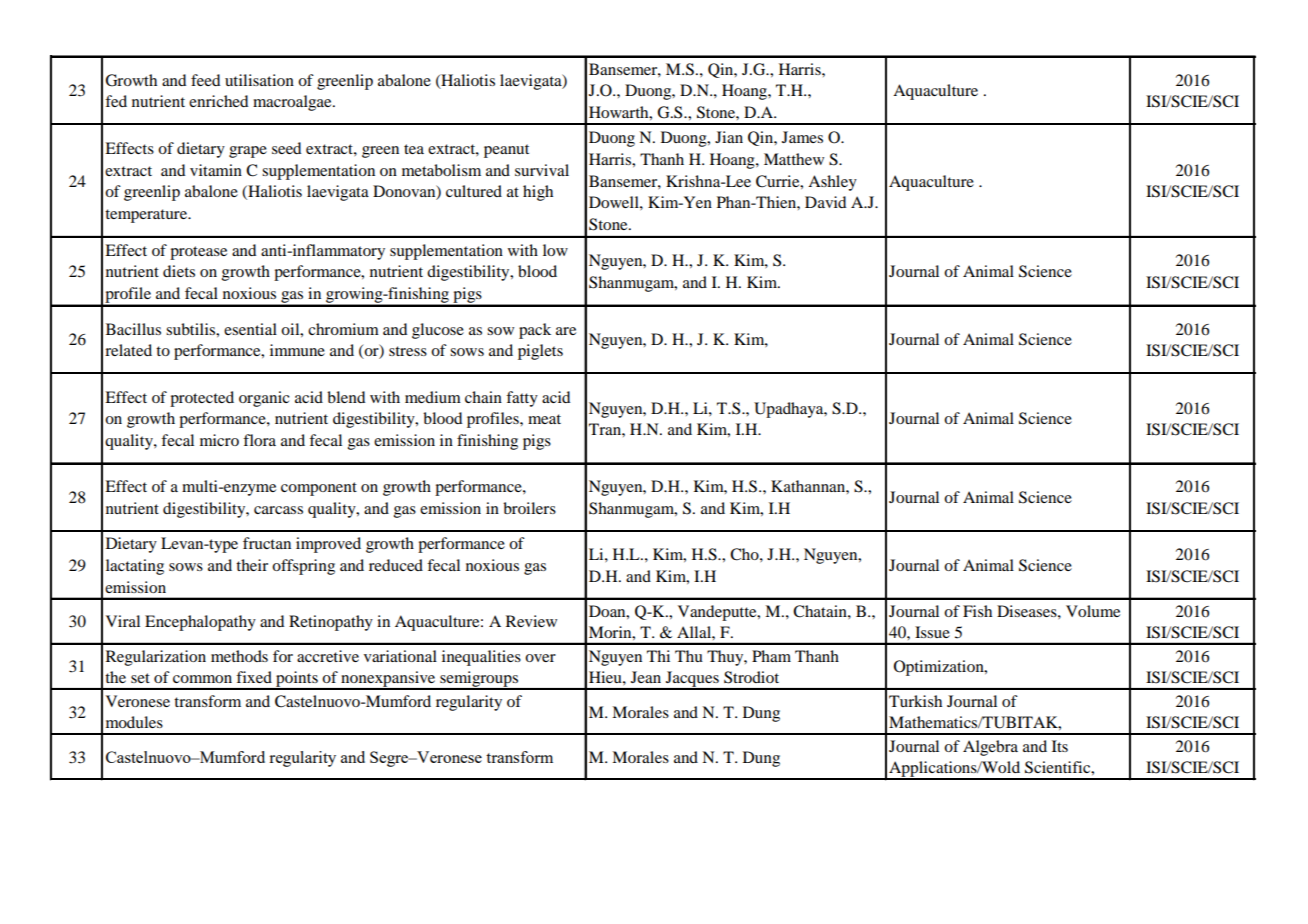 Image resolution: width=1308 pixels, height=924 pixels. Describe the element at coordinates (977, 611) in the image. I see `Fish` at that location.
